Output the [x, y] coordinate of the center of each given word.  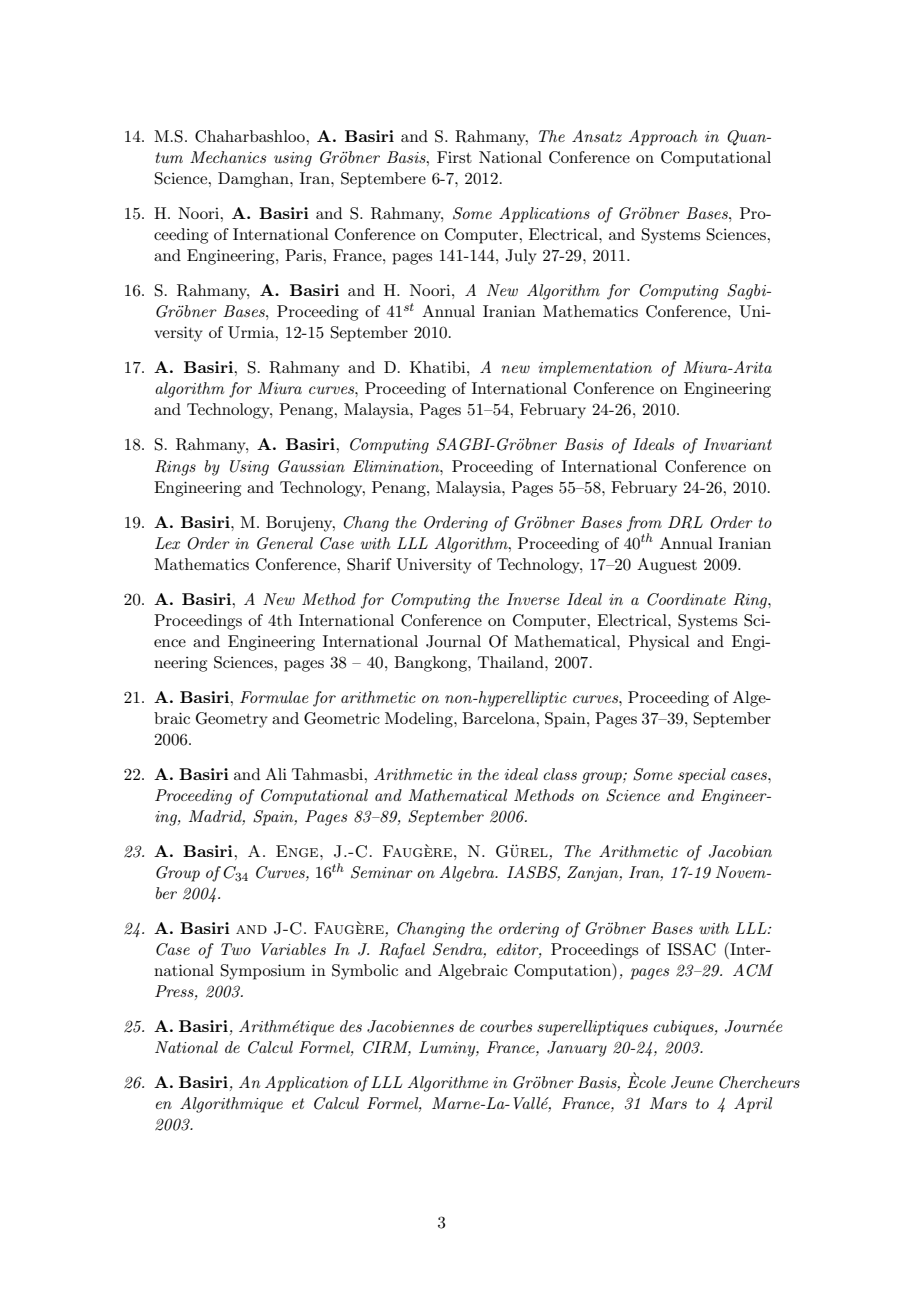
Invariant [738, 444]
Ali [276, 774]
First [454, 157]
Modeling [420, 720]
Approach [663, 138]
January [577, 1049]
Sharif [369, 564]
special [702, 776]
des [351, 1026]
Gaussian [311, 466]
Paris [304, 255]
